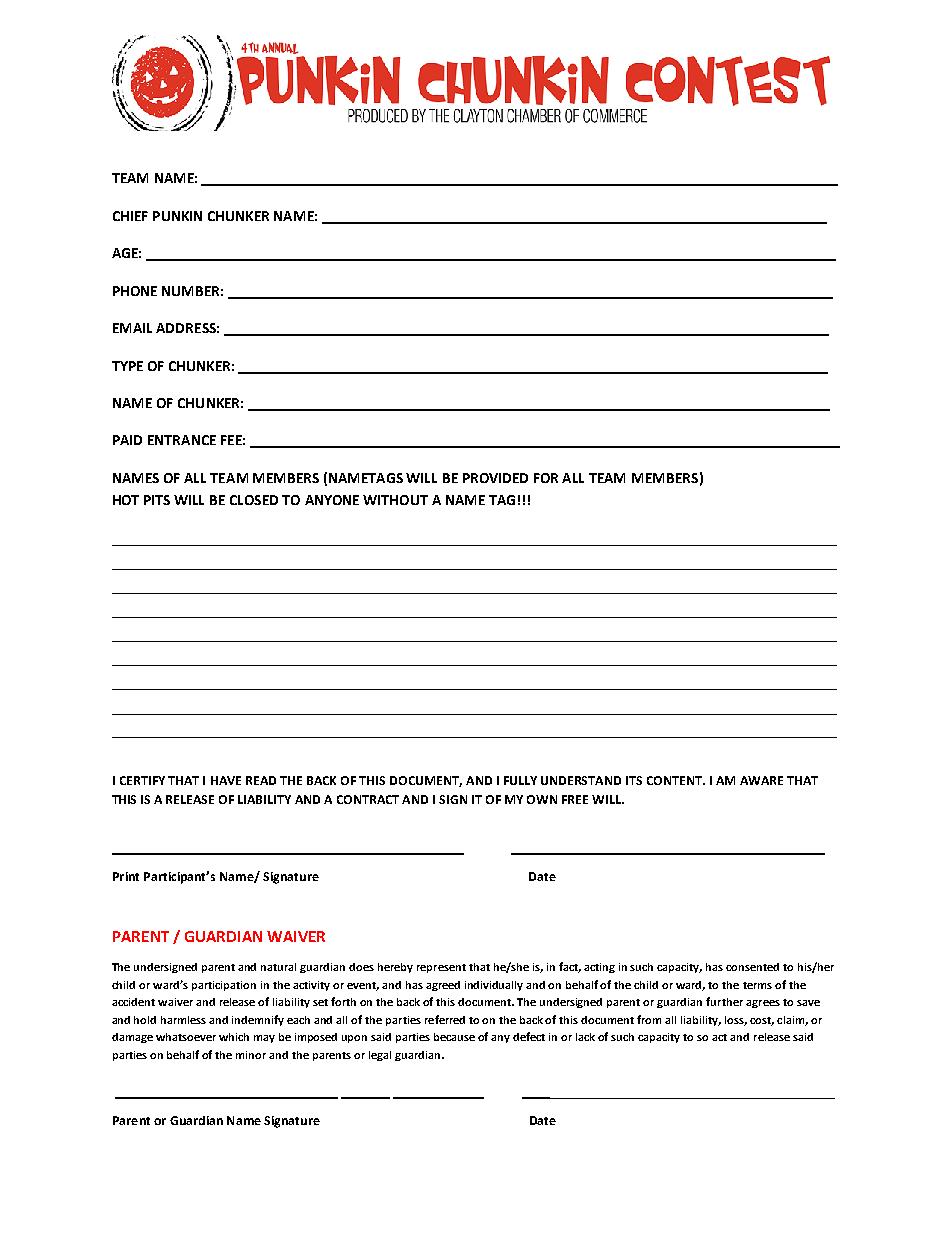 The image size is (952, 1233). I want to click on FULLY, so click(520, 780).
